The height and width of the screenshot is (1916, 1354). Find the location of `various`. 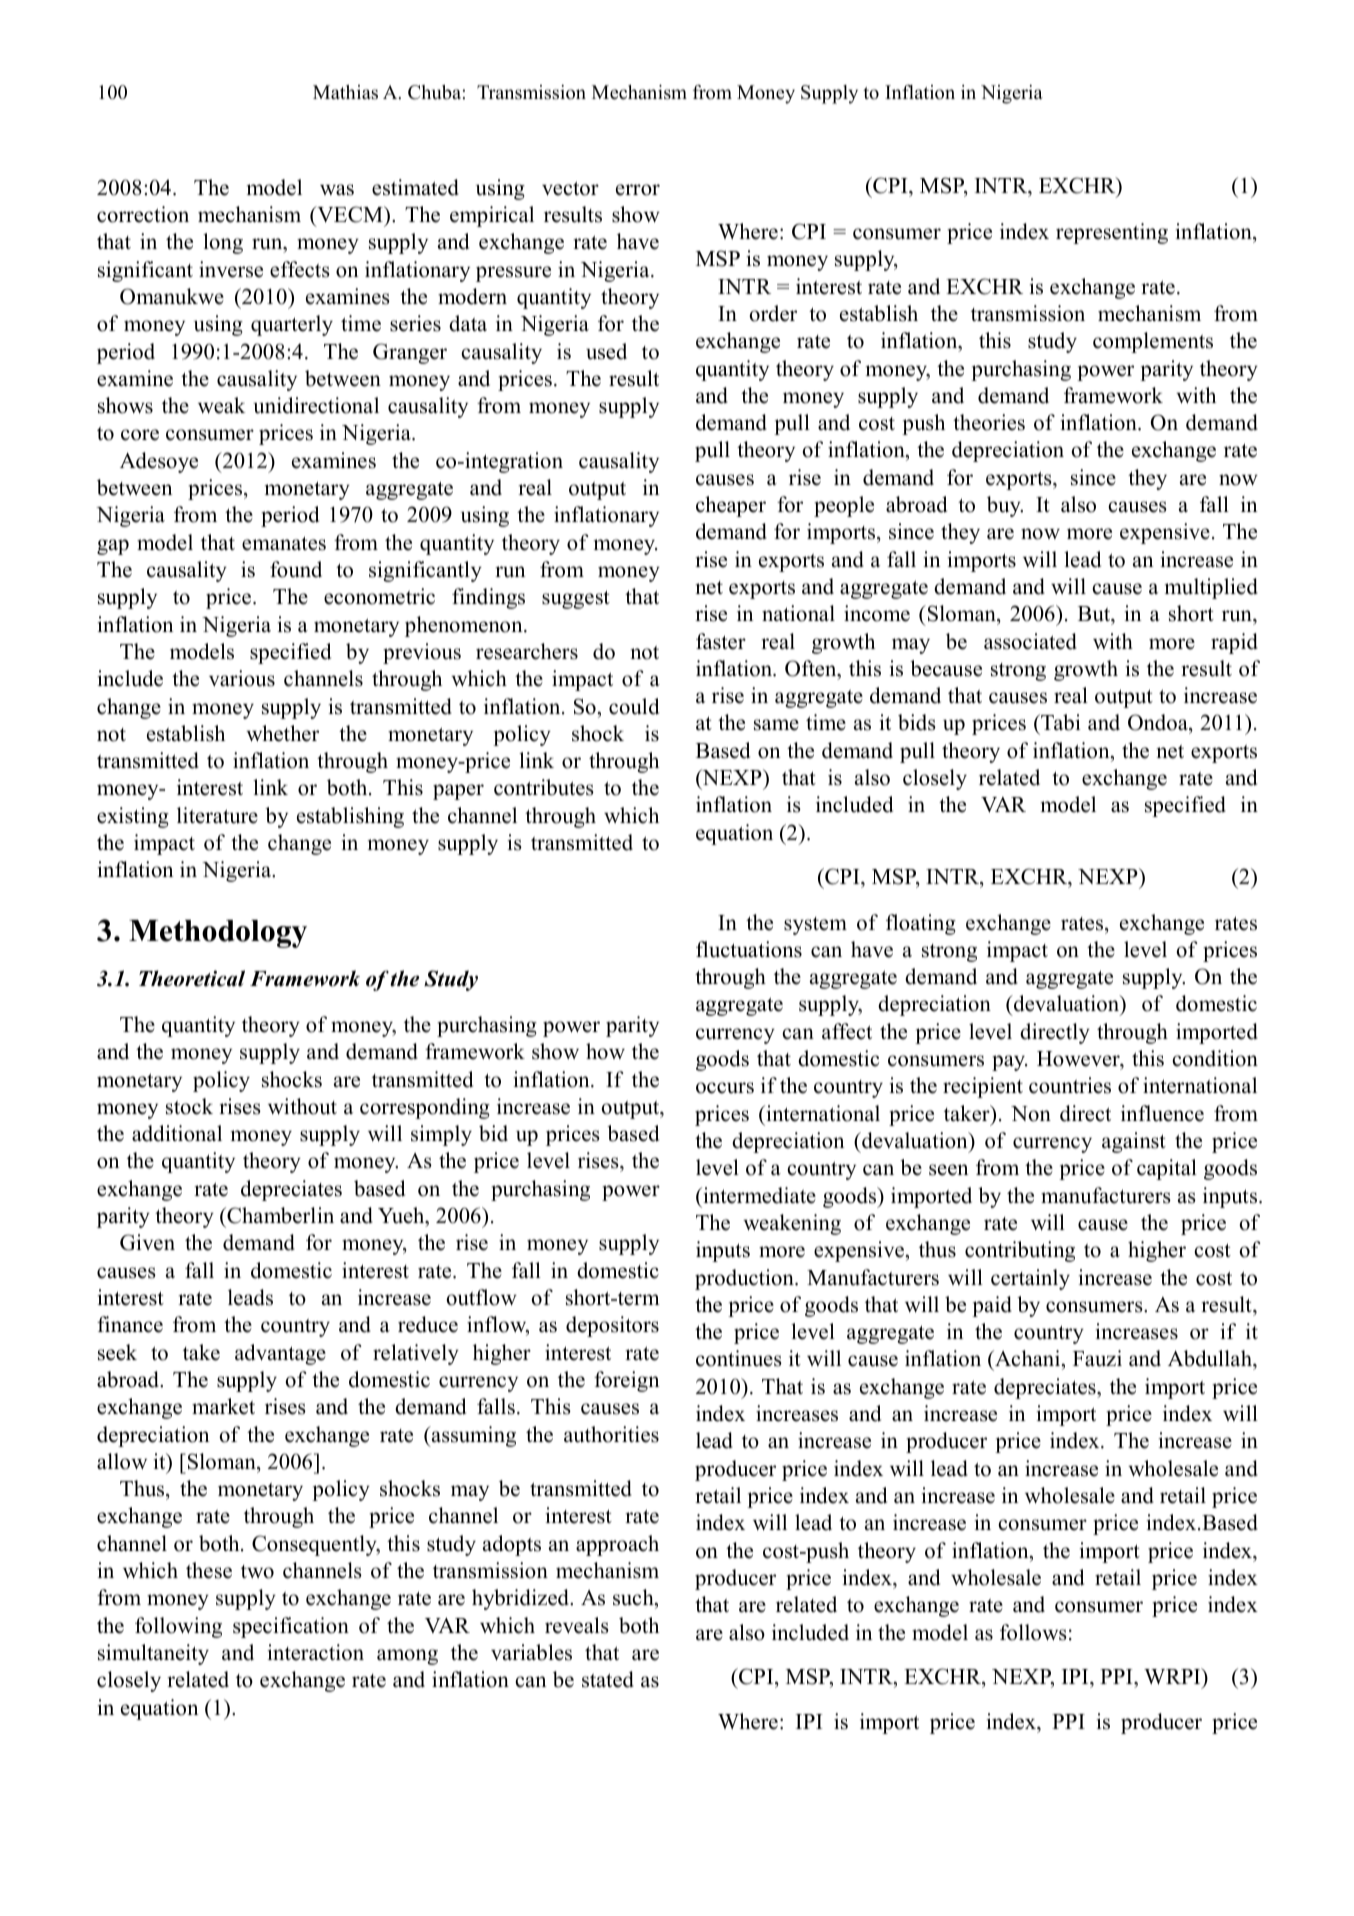

various is located at coordinates (242, 678).
